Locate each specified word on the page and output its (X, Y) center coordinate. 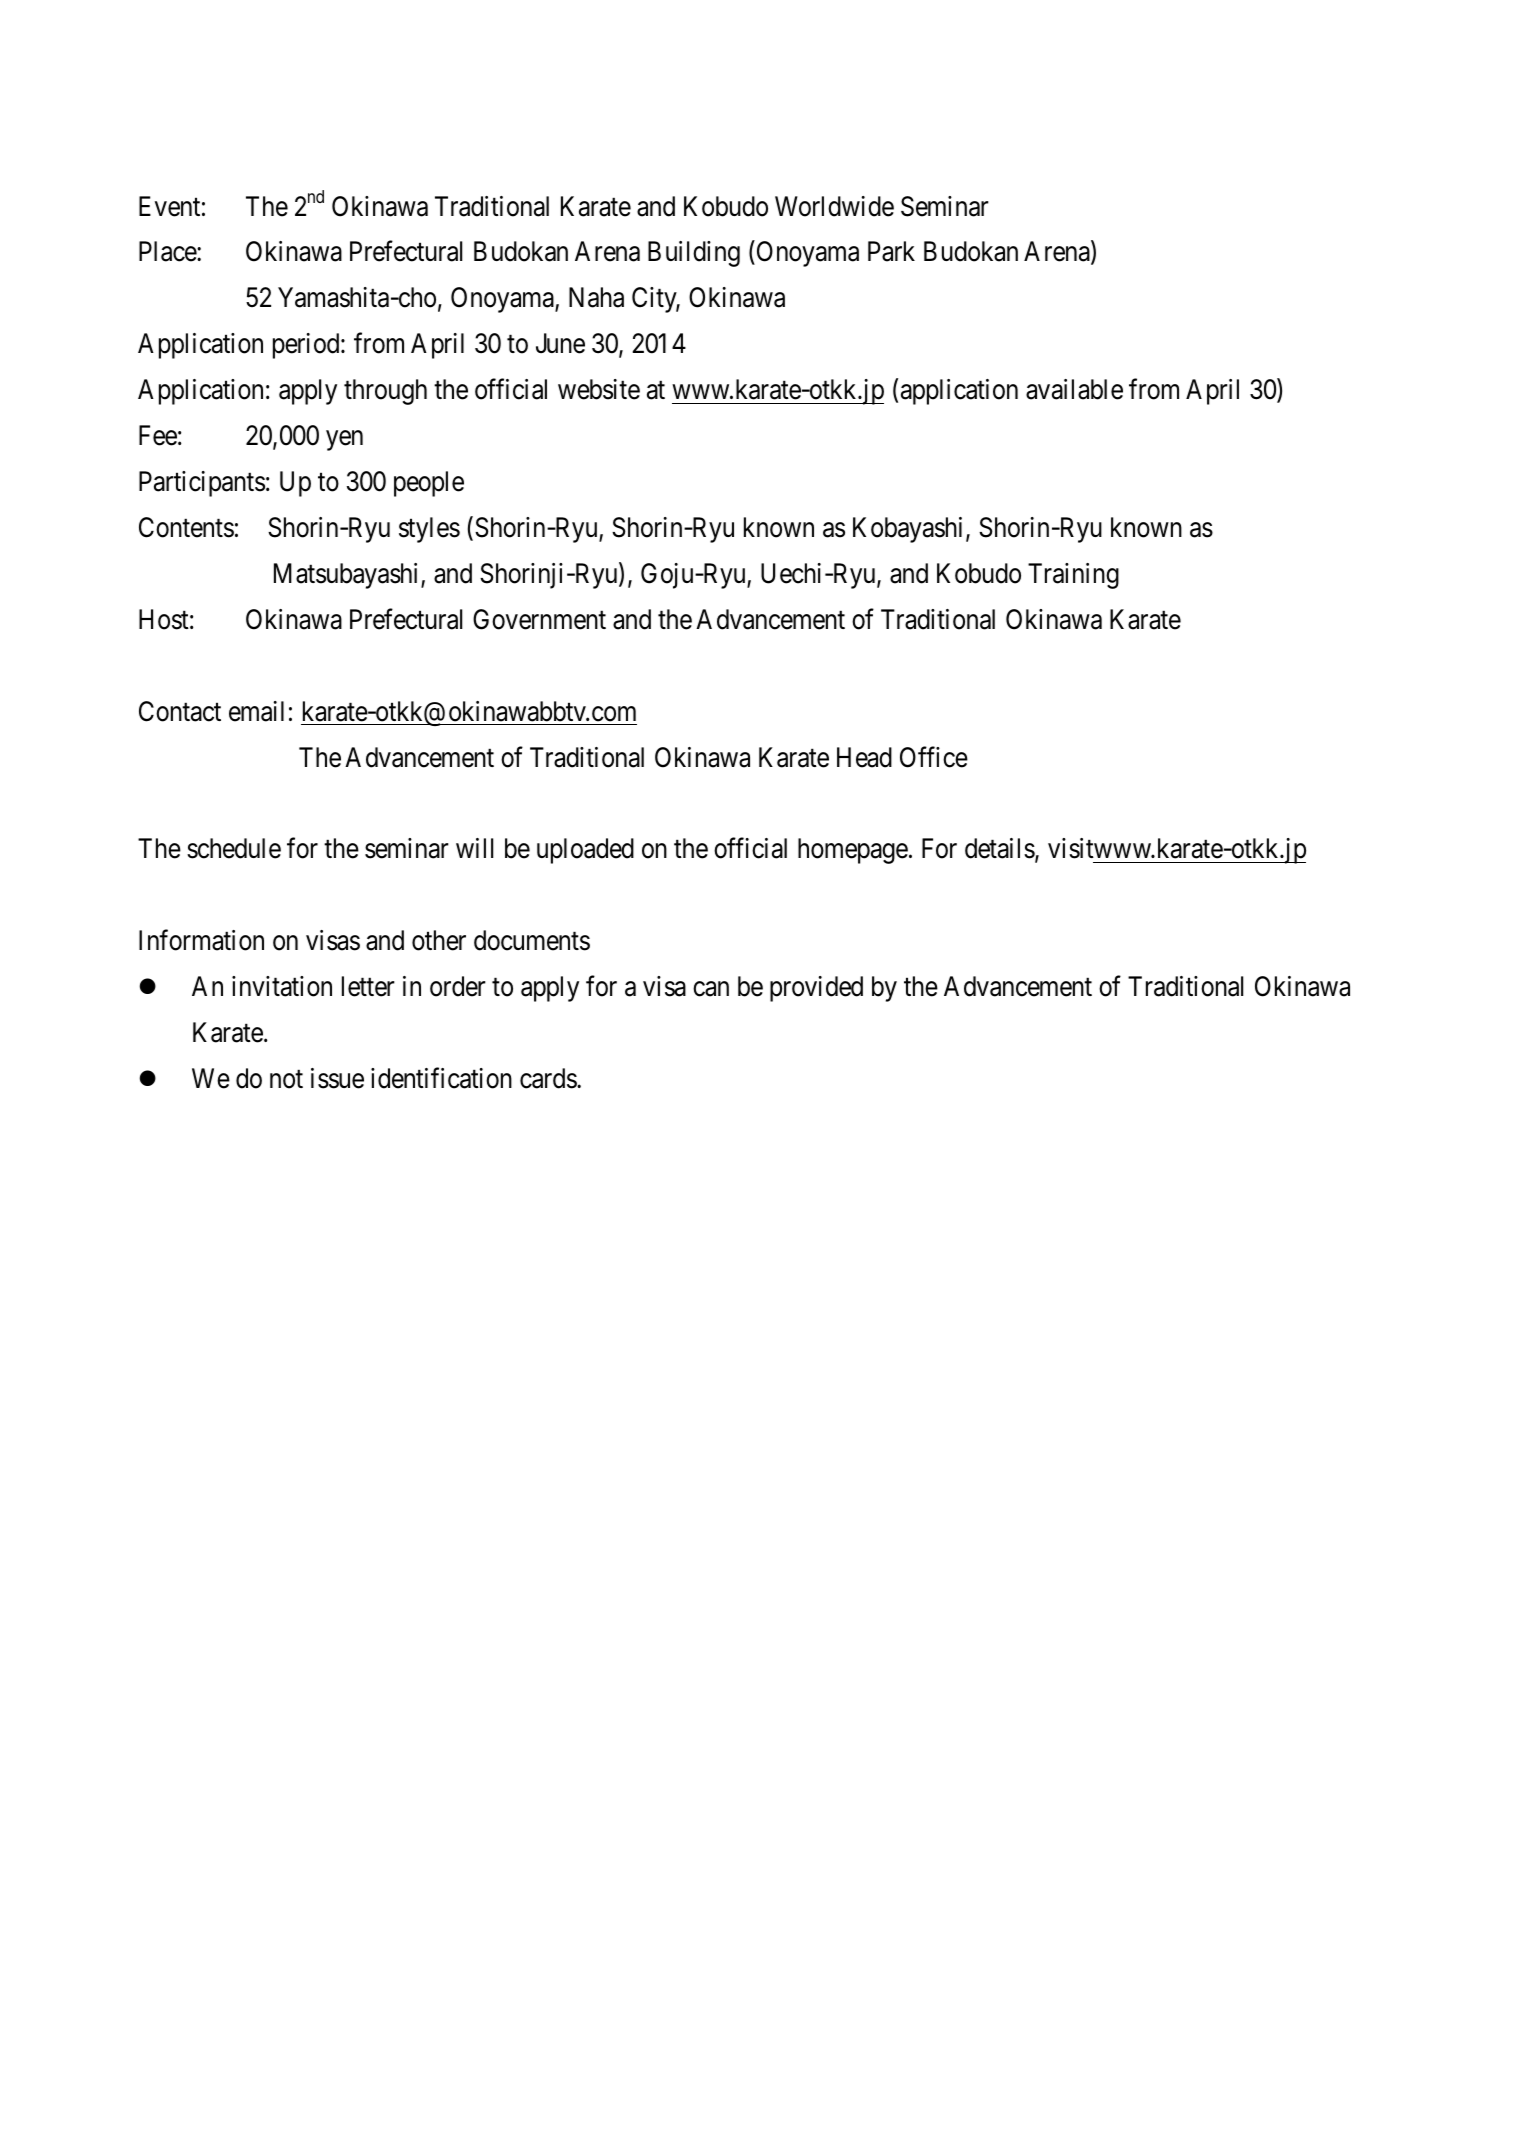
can (711, 989)
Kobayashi (910, 530)
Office (934, 757)
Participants (202, 484)
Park (891, 251)
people (429, 484)
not (286, 1079)
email (256, 711)
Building (694, 254)
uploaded (585, 851)
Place (168, 251)
